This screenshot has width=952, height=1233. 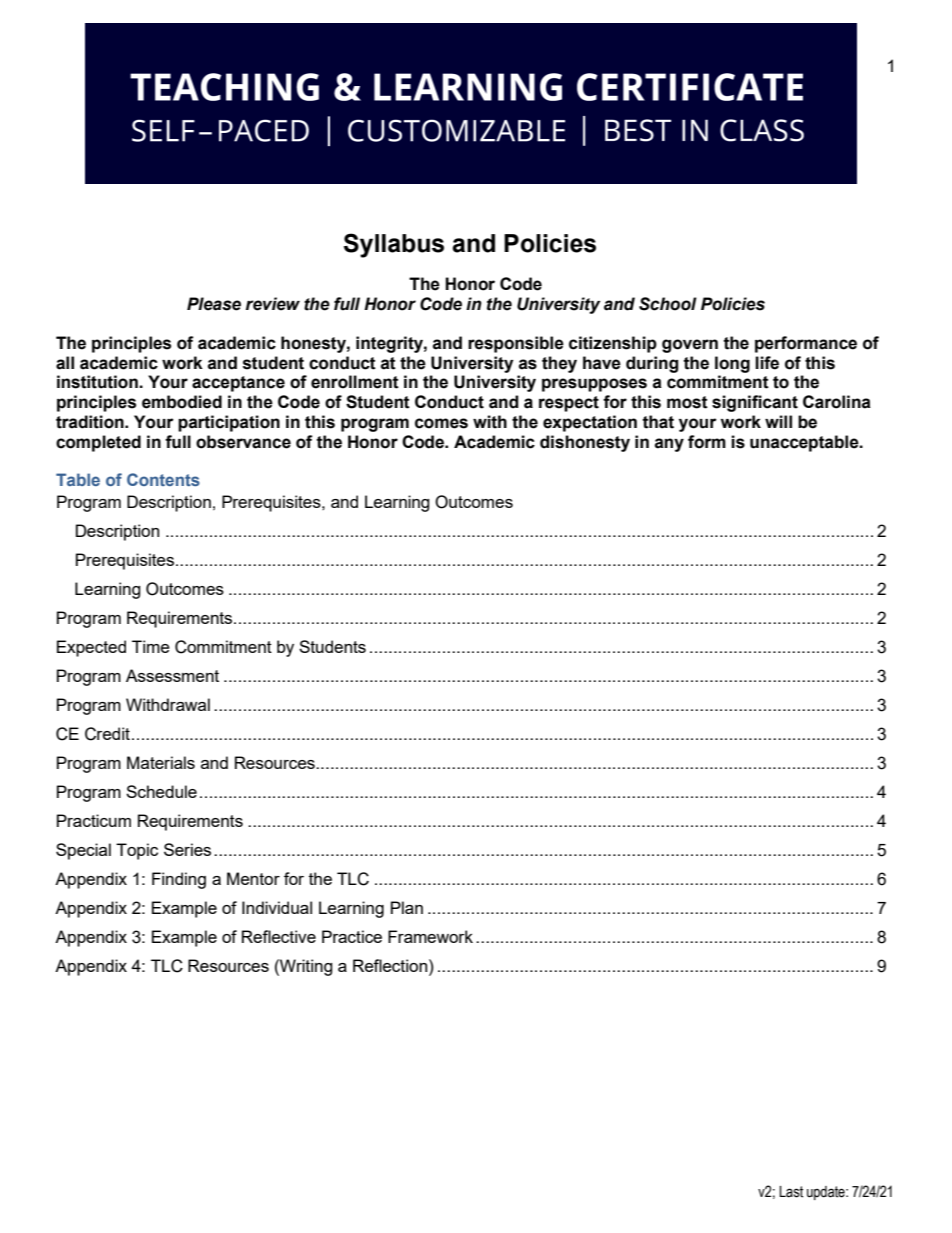 What do you see at coordinates (352, 936) in the screenshot?
I see `Practice` at bounding box center [352, 936].
